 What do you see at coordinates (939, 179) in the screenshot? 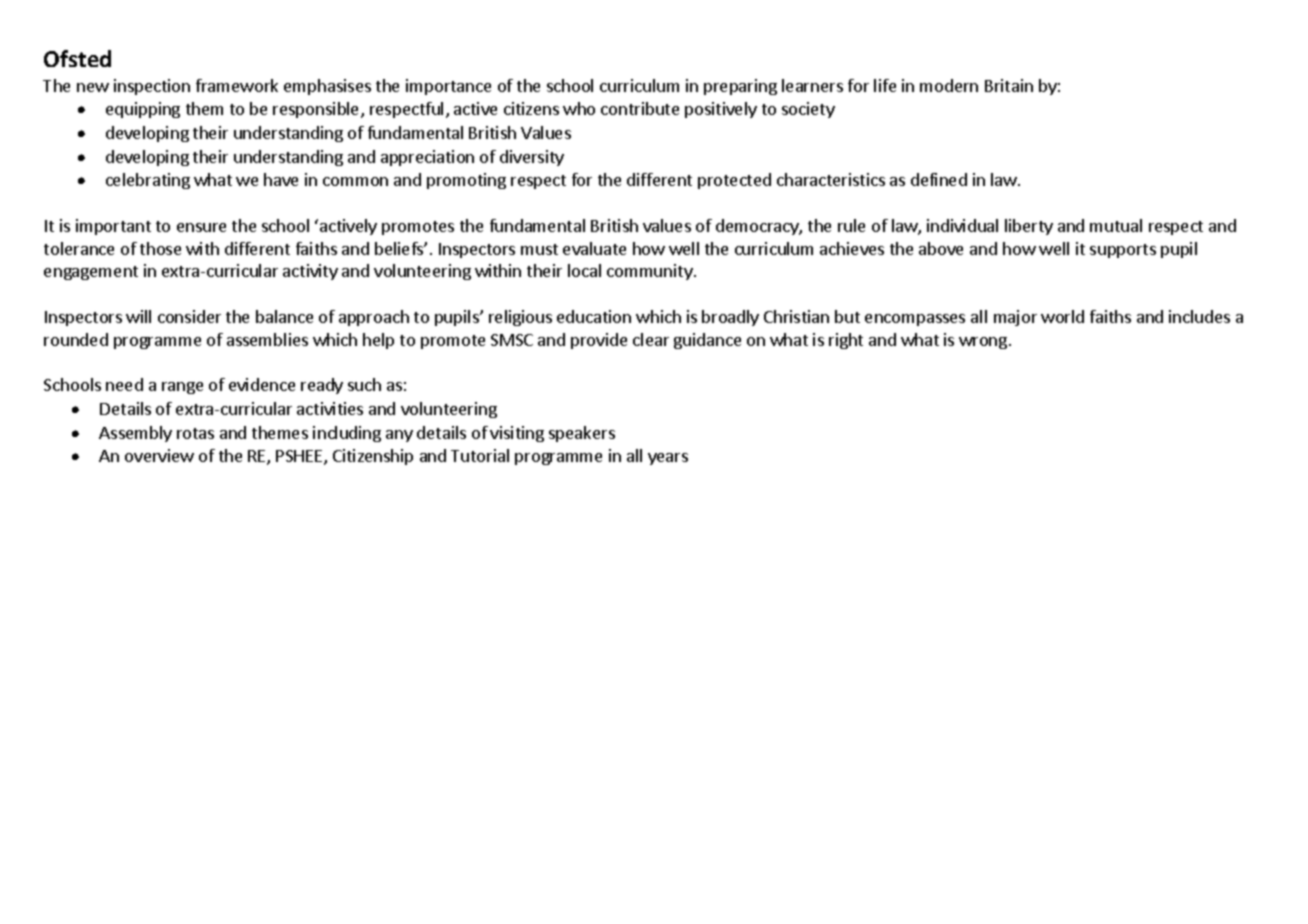
I see `defined` at bounding box center [939, 179].
